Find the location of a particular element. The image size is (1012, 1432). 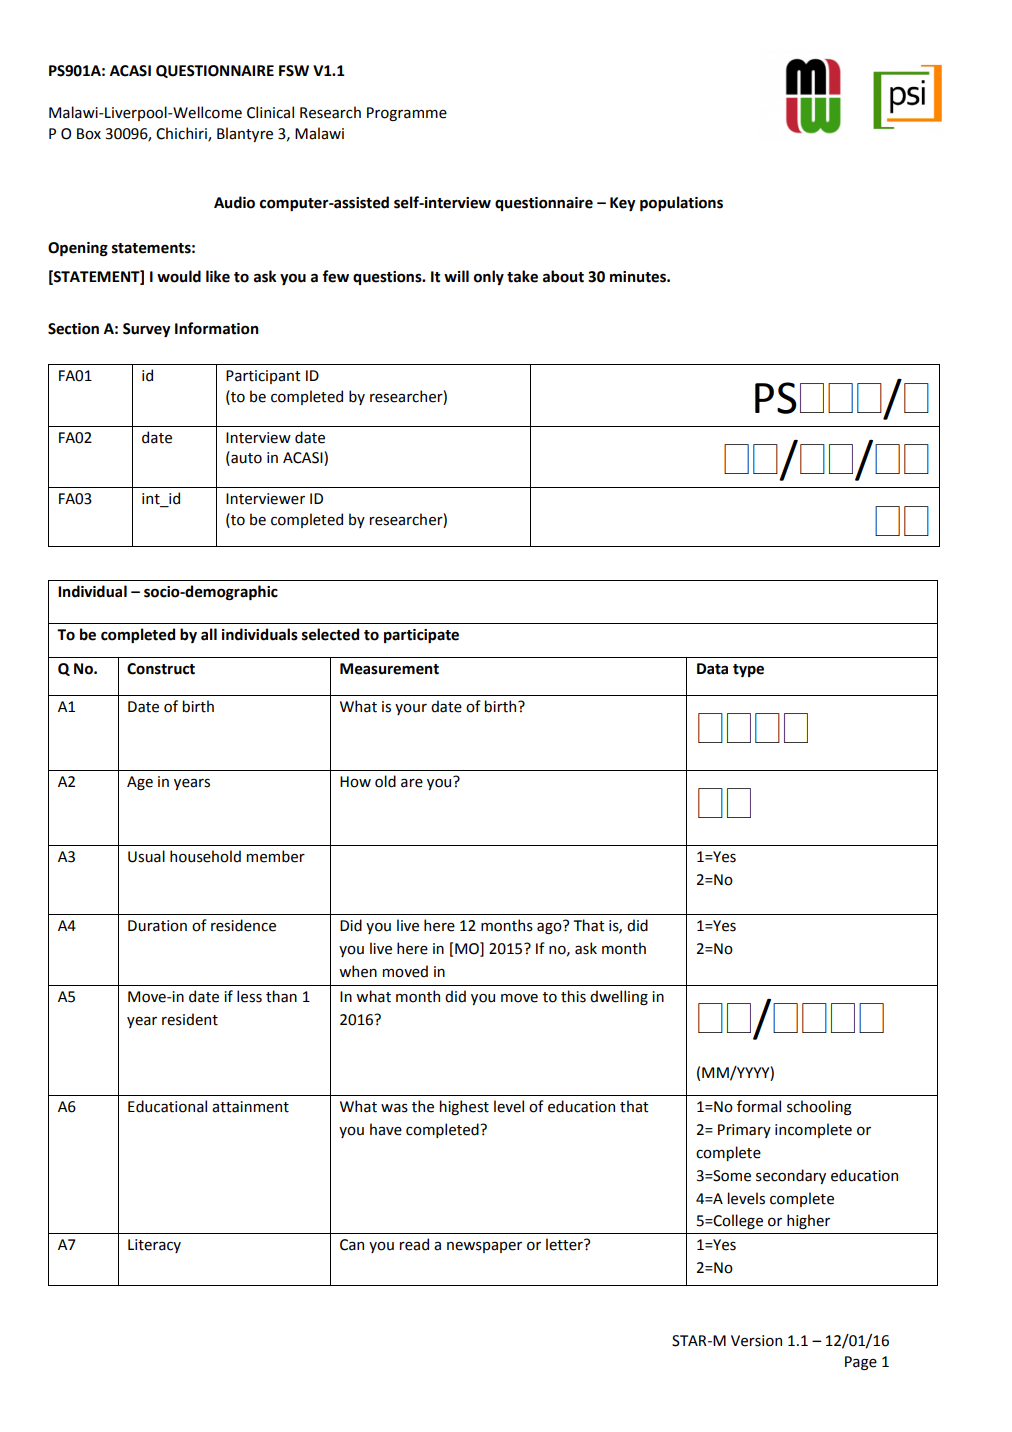

Box is located at coordinates (89, 134).
